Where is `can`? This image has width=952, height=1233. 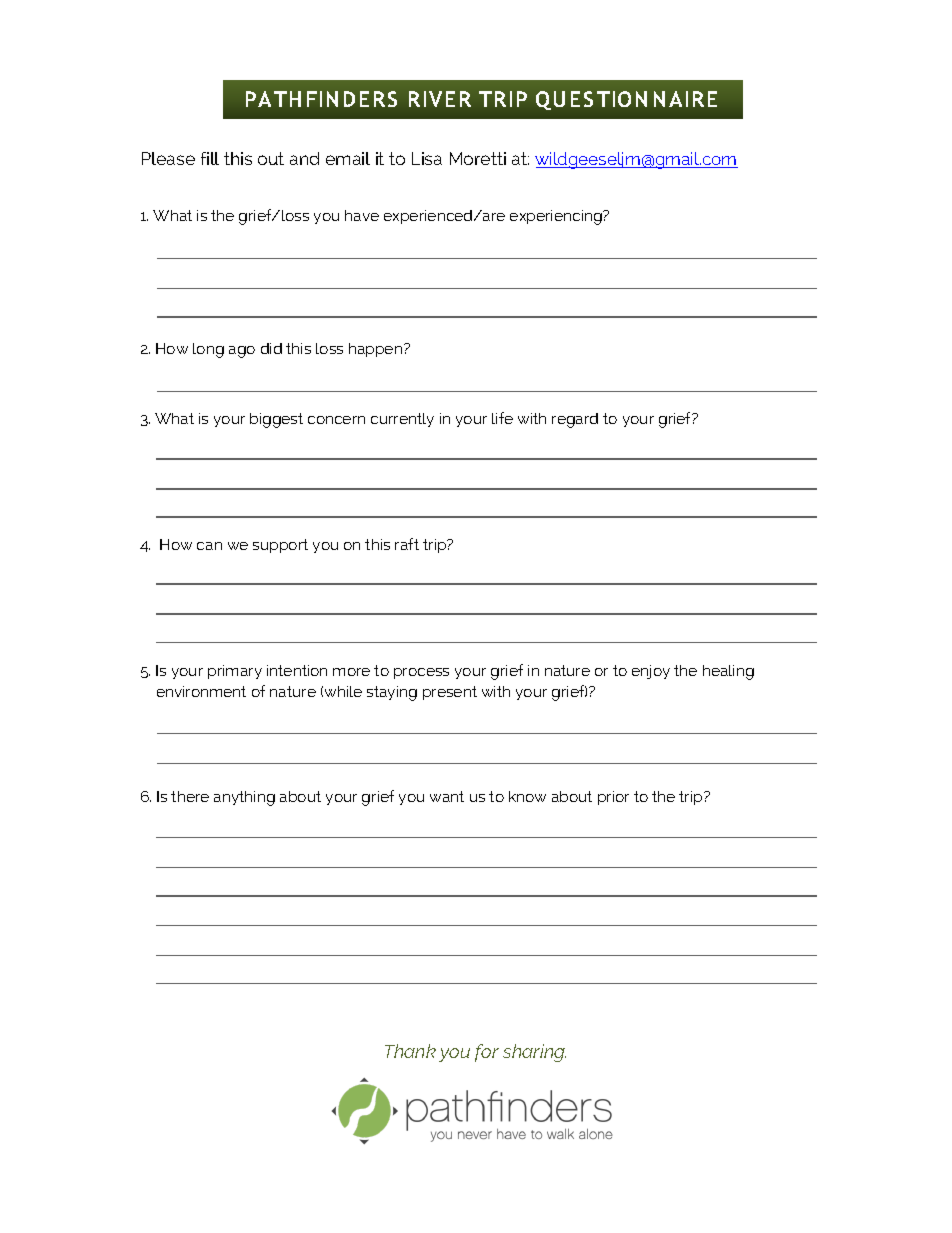 can is located at coordinates (209, 546).
